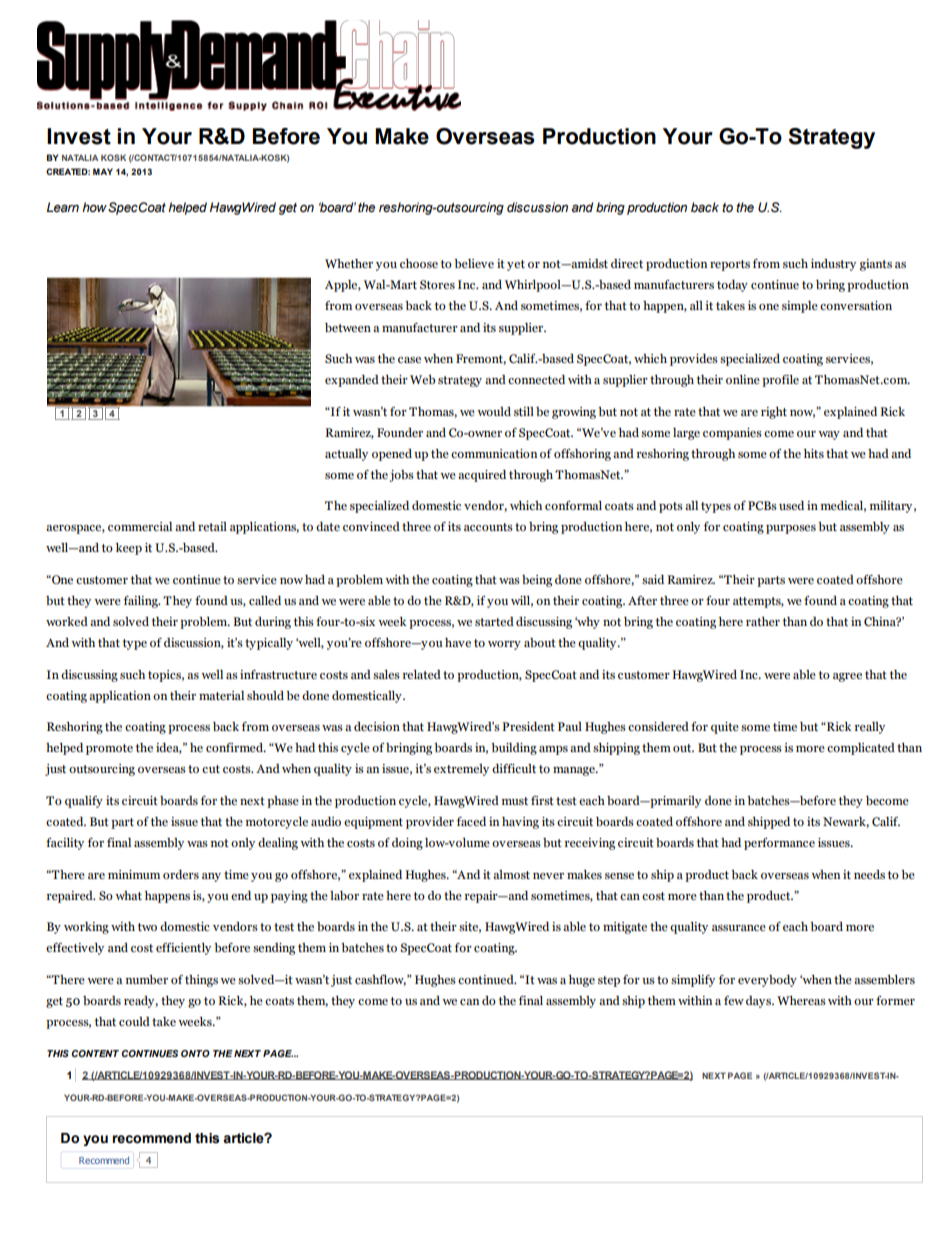  What do you see at coordinates (791, 529) in the page?
I see `purposes` at bounding box center [791, 529].
